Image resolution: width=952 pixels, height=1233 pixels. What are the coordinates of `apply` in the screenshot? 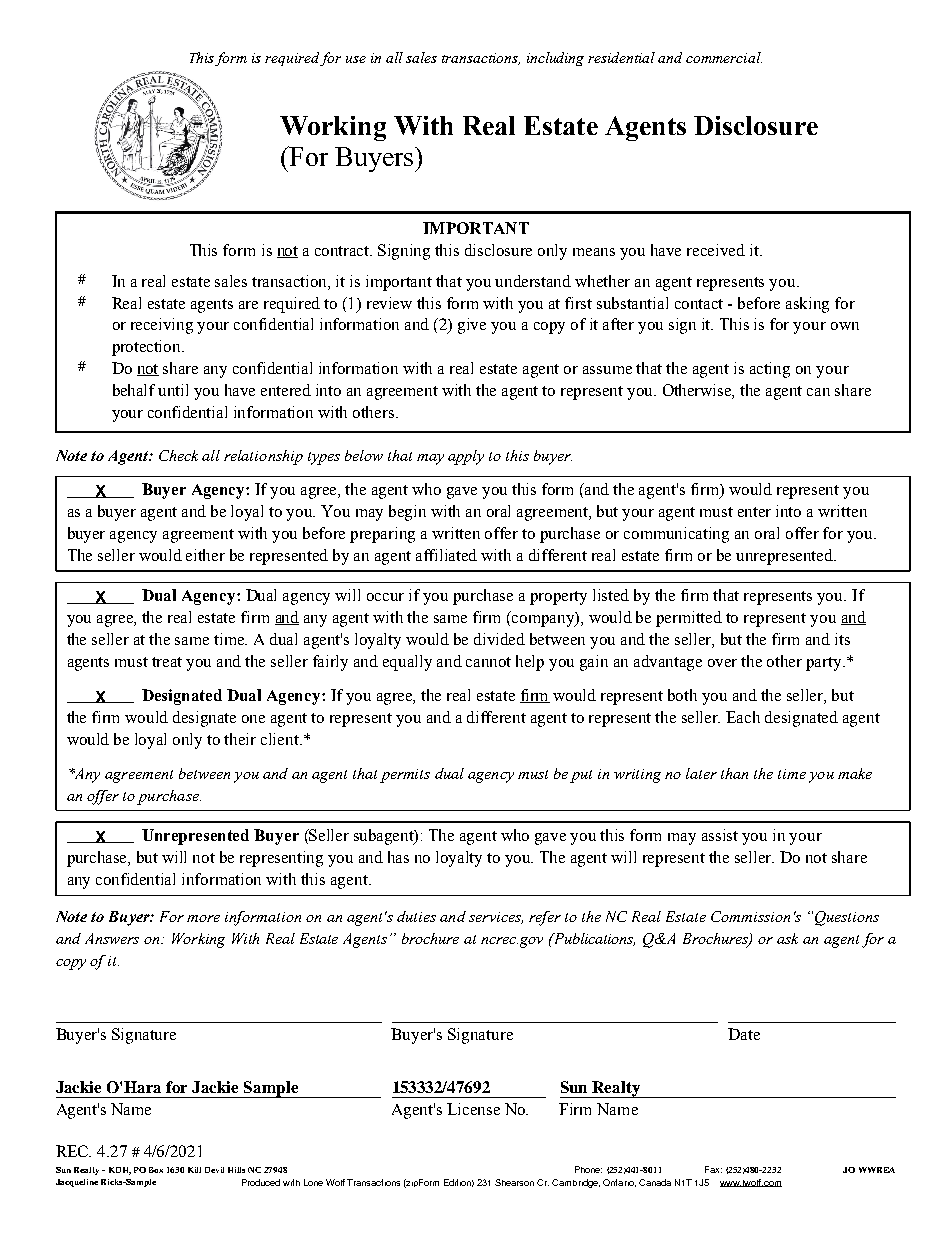 It's located at (466, 457).
